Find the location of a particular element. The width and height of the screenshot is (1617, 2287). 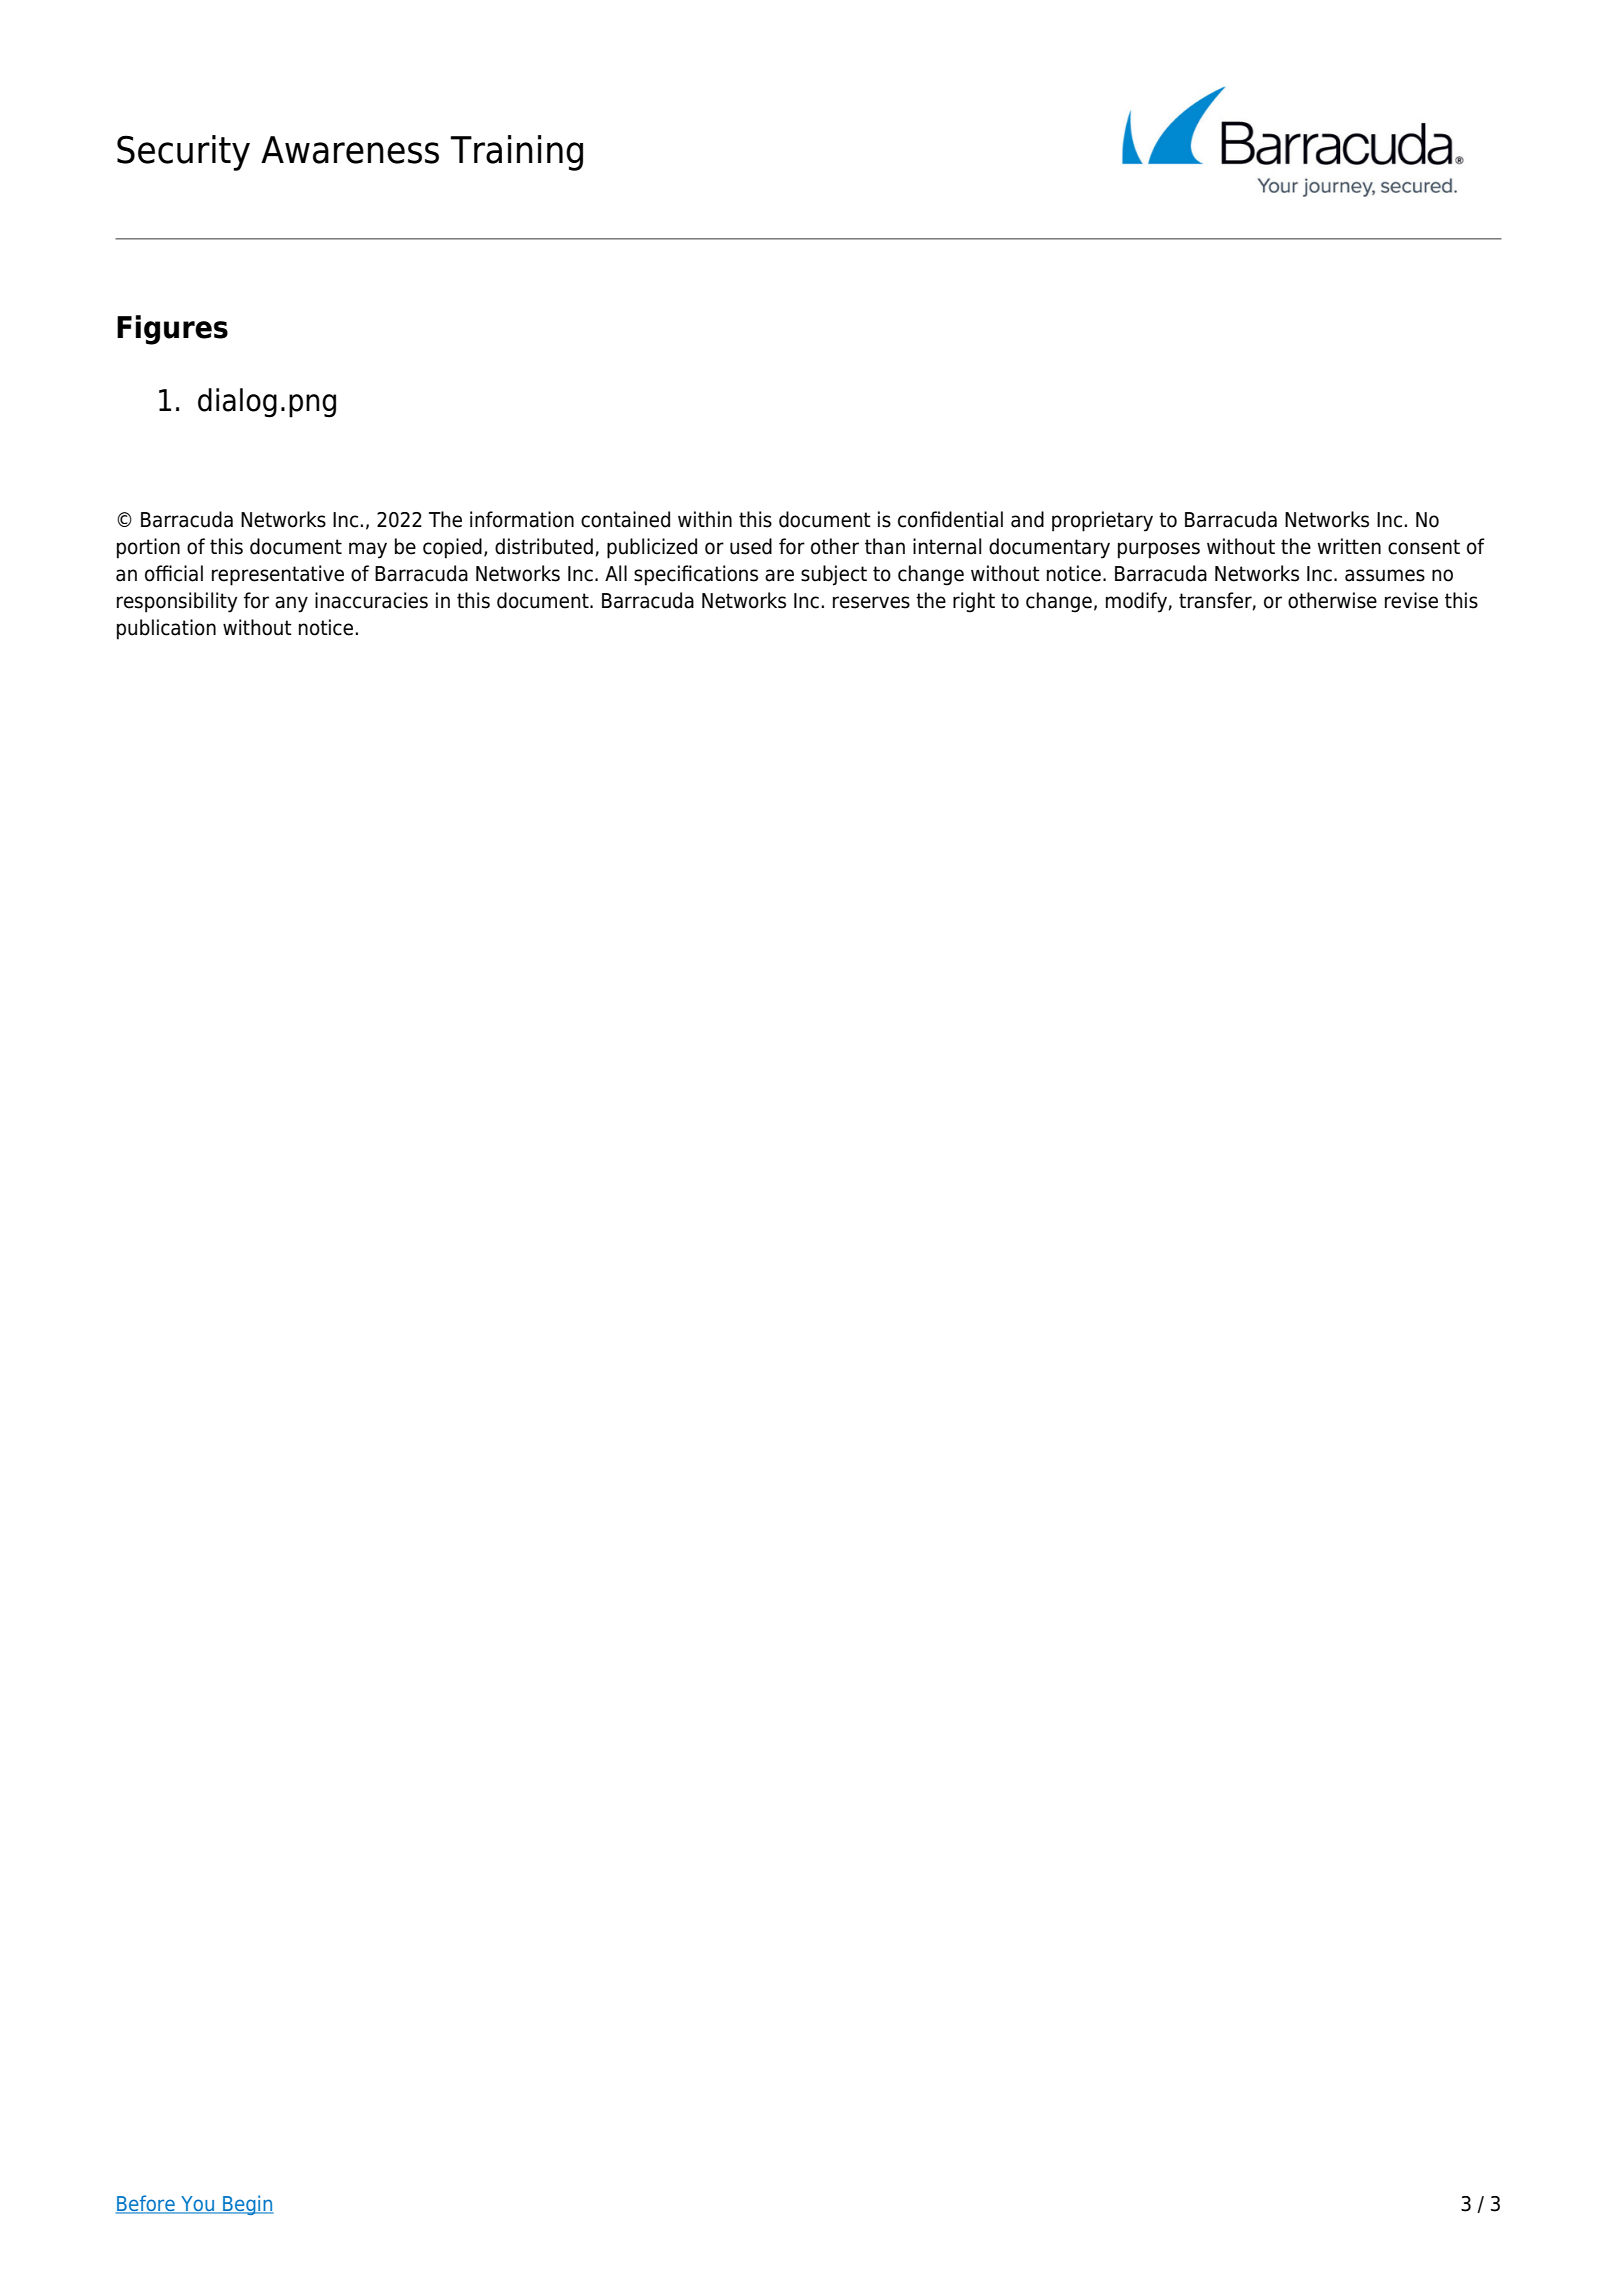

Begin is located at coordinates (247, 2205).
